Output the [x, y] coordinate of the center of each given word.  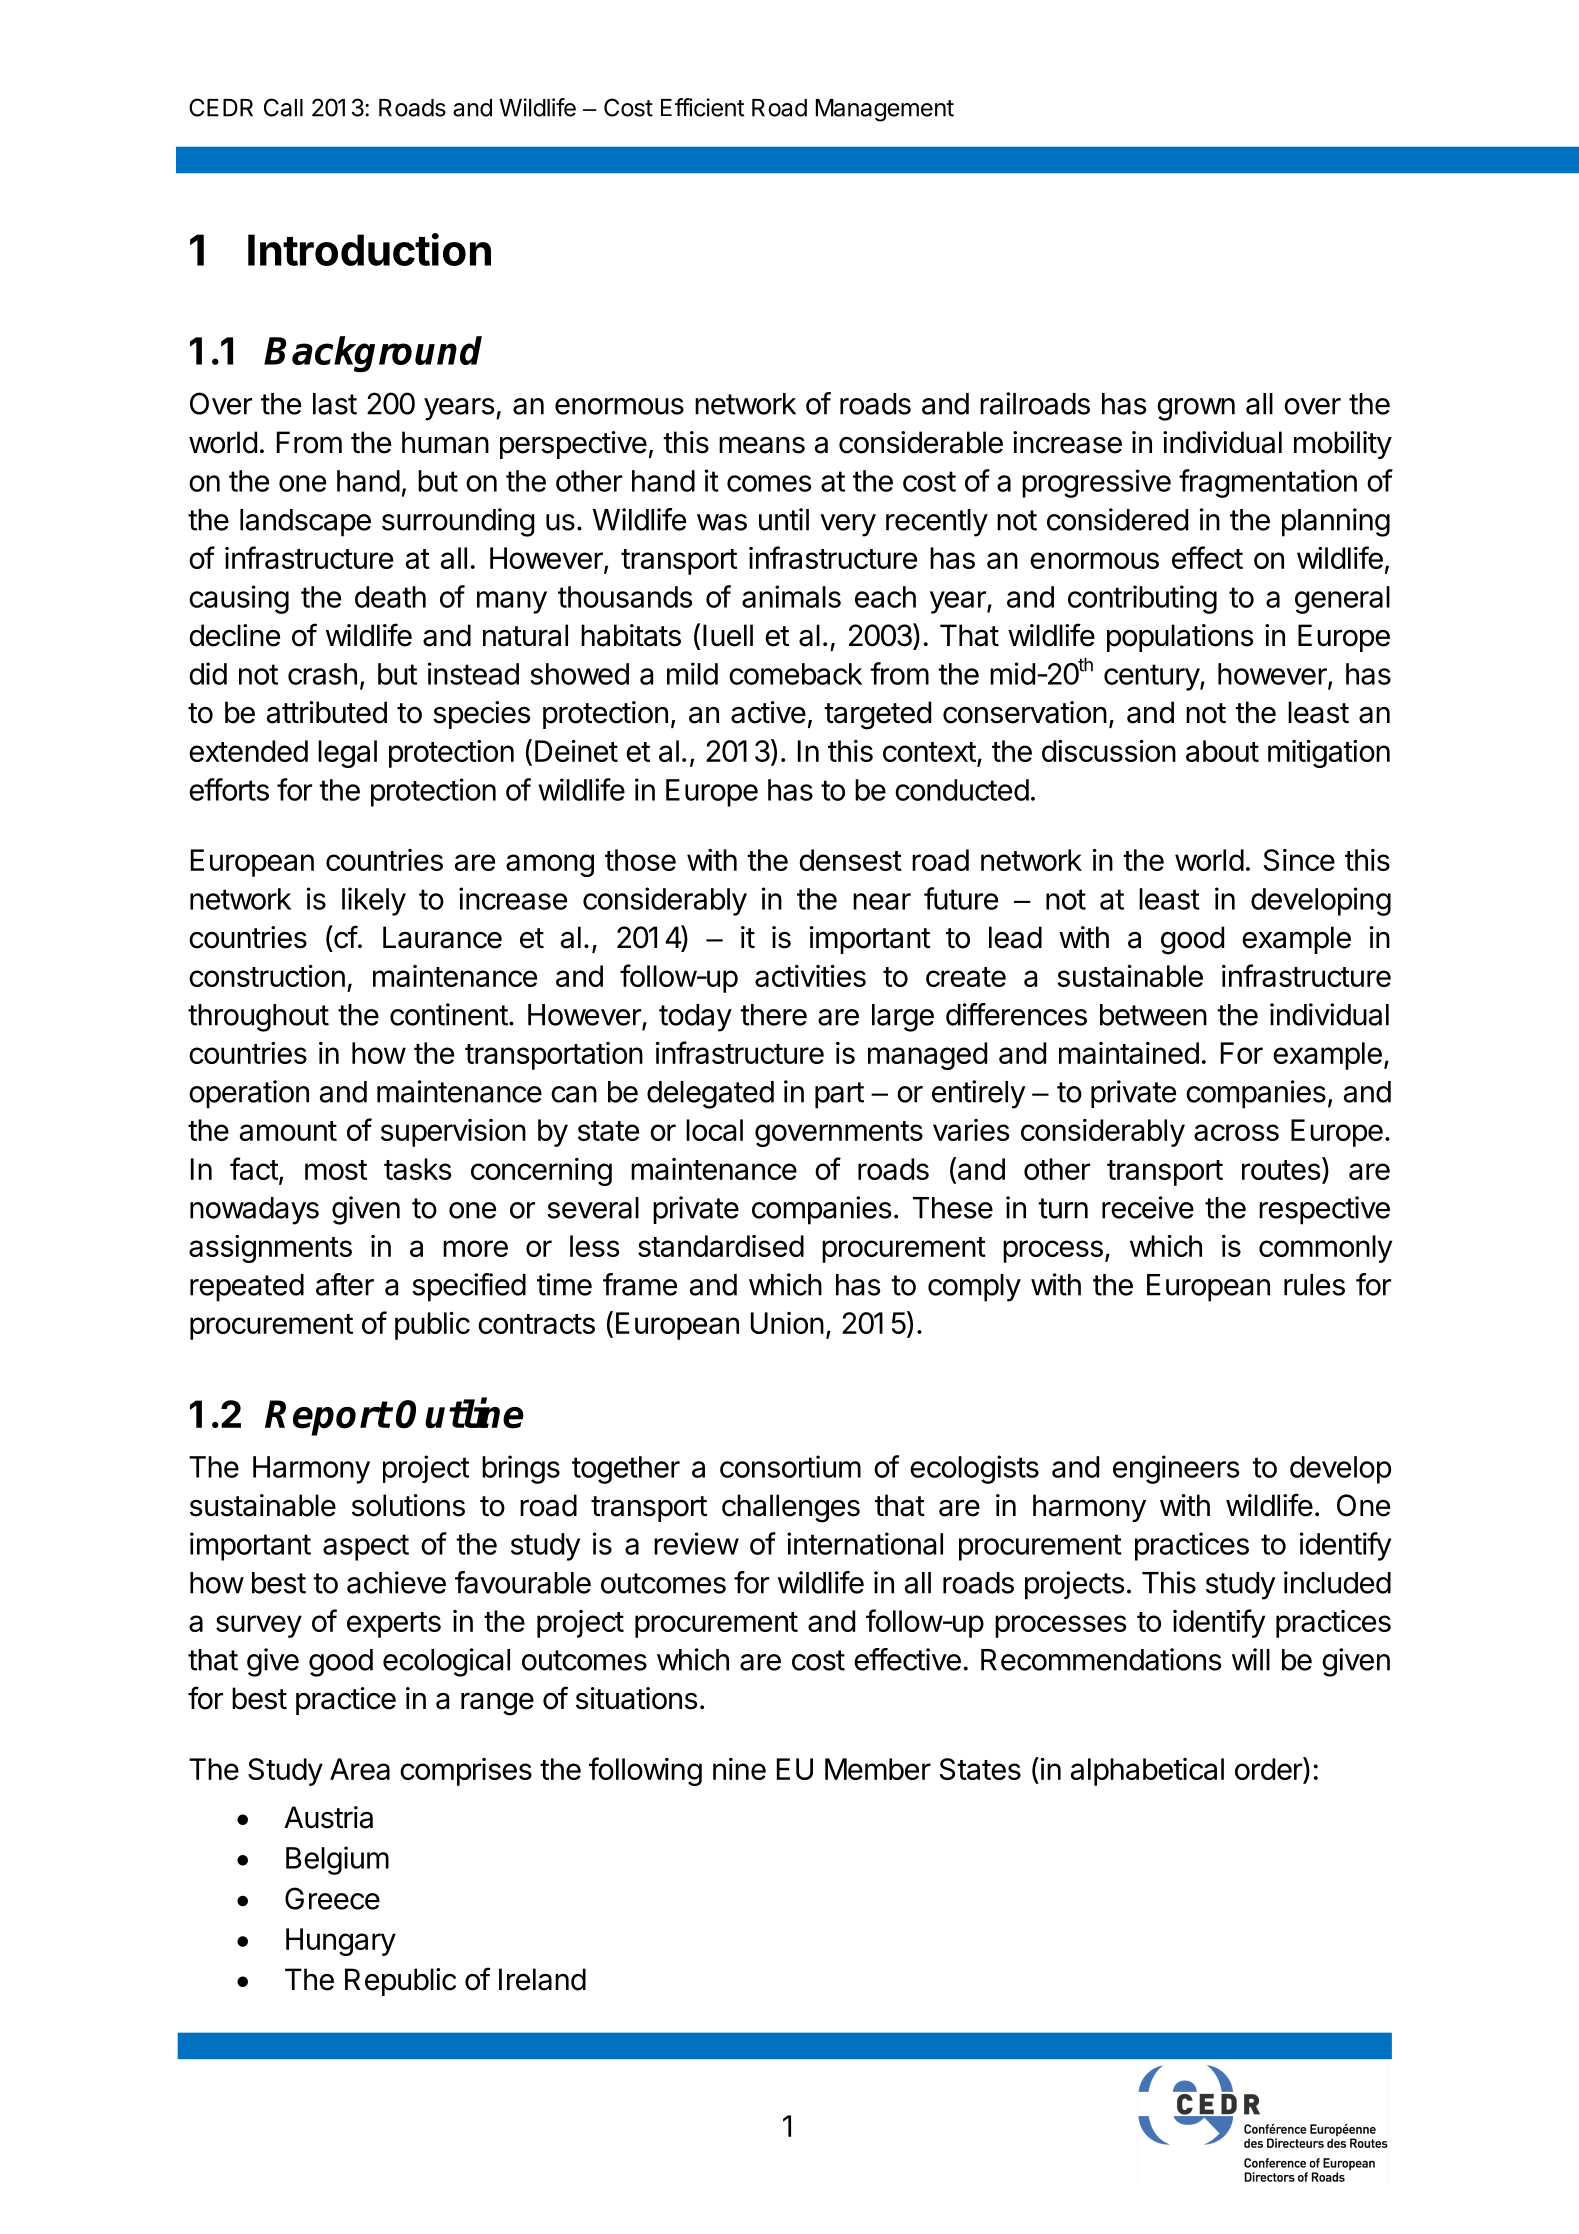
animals [791, 596]
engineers [1176, 1469]
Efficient [702, 107]
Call [283, 107]
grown [1196, 409]
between [1153, 1015]
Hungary [341, 1942]
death [390, 597]
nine [739, 1769]
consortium [790, 1466]
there [773, 1015]
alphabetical [1147, 1772]
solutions [408, 1505]
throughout [258, 1018]
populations [1180, 638]
